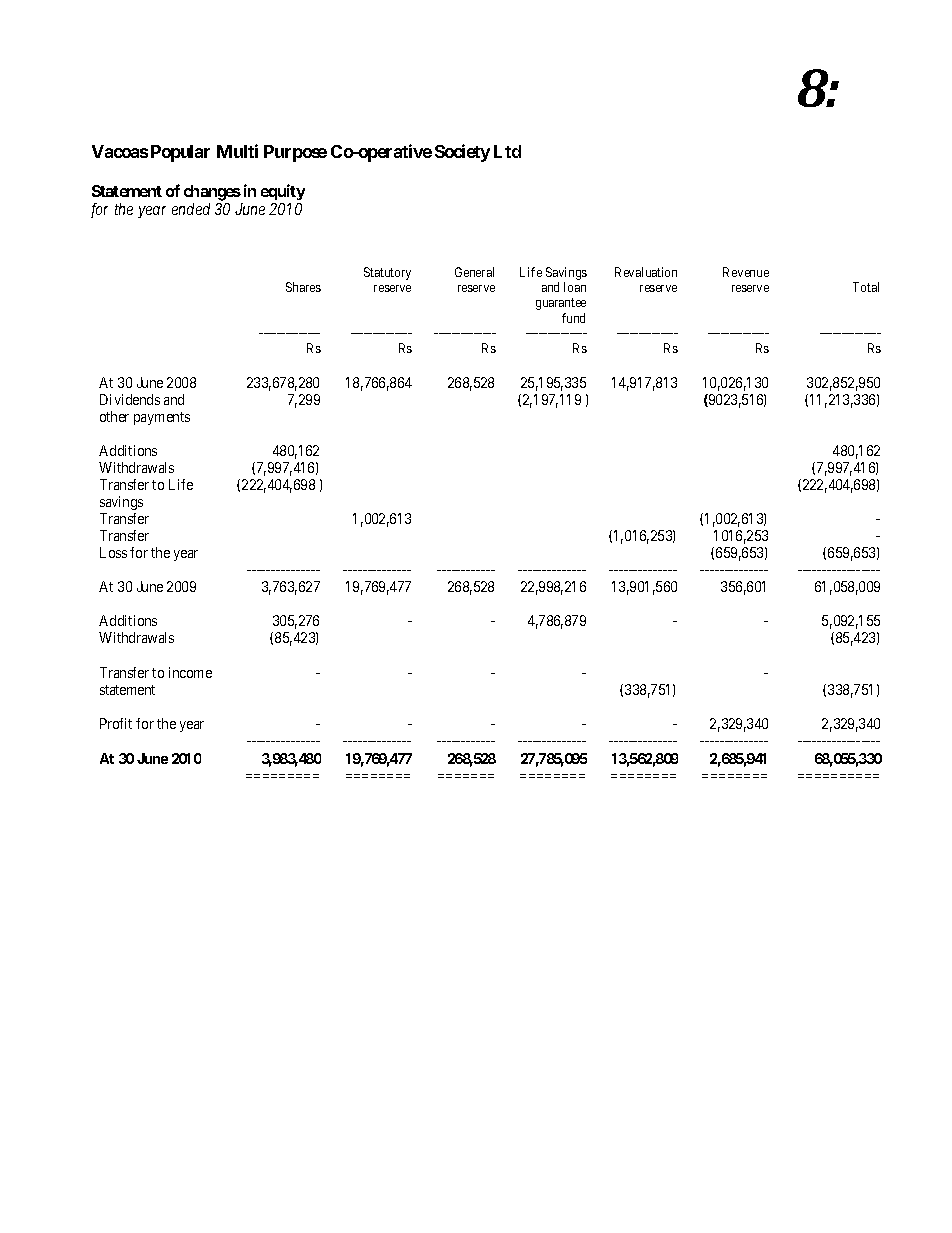  Describe the element at coordinates (573, 318) in the screenshot. I see `fund` at that location.
